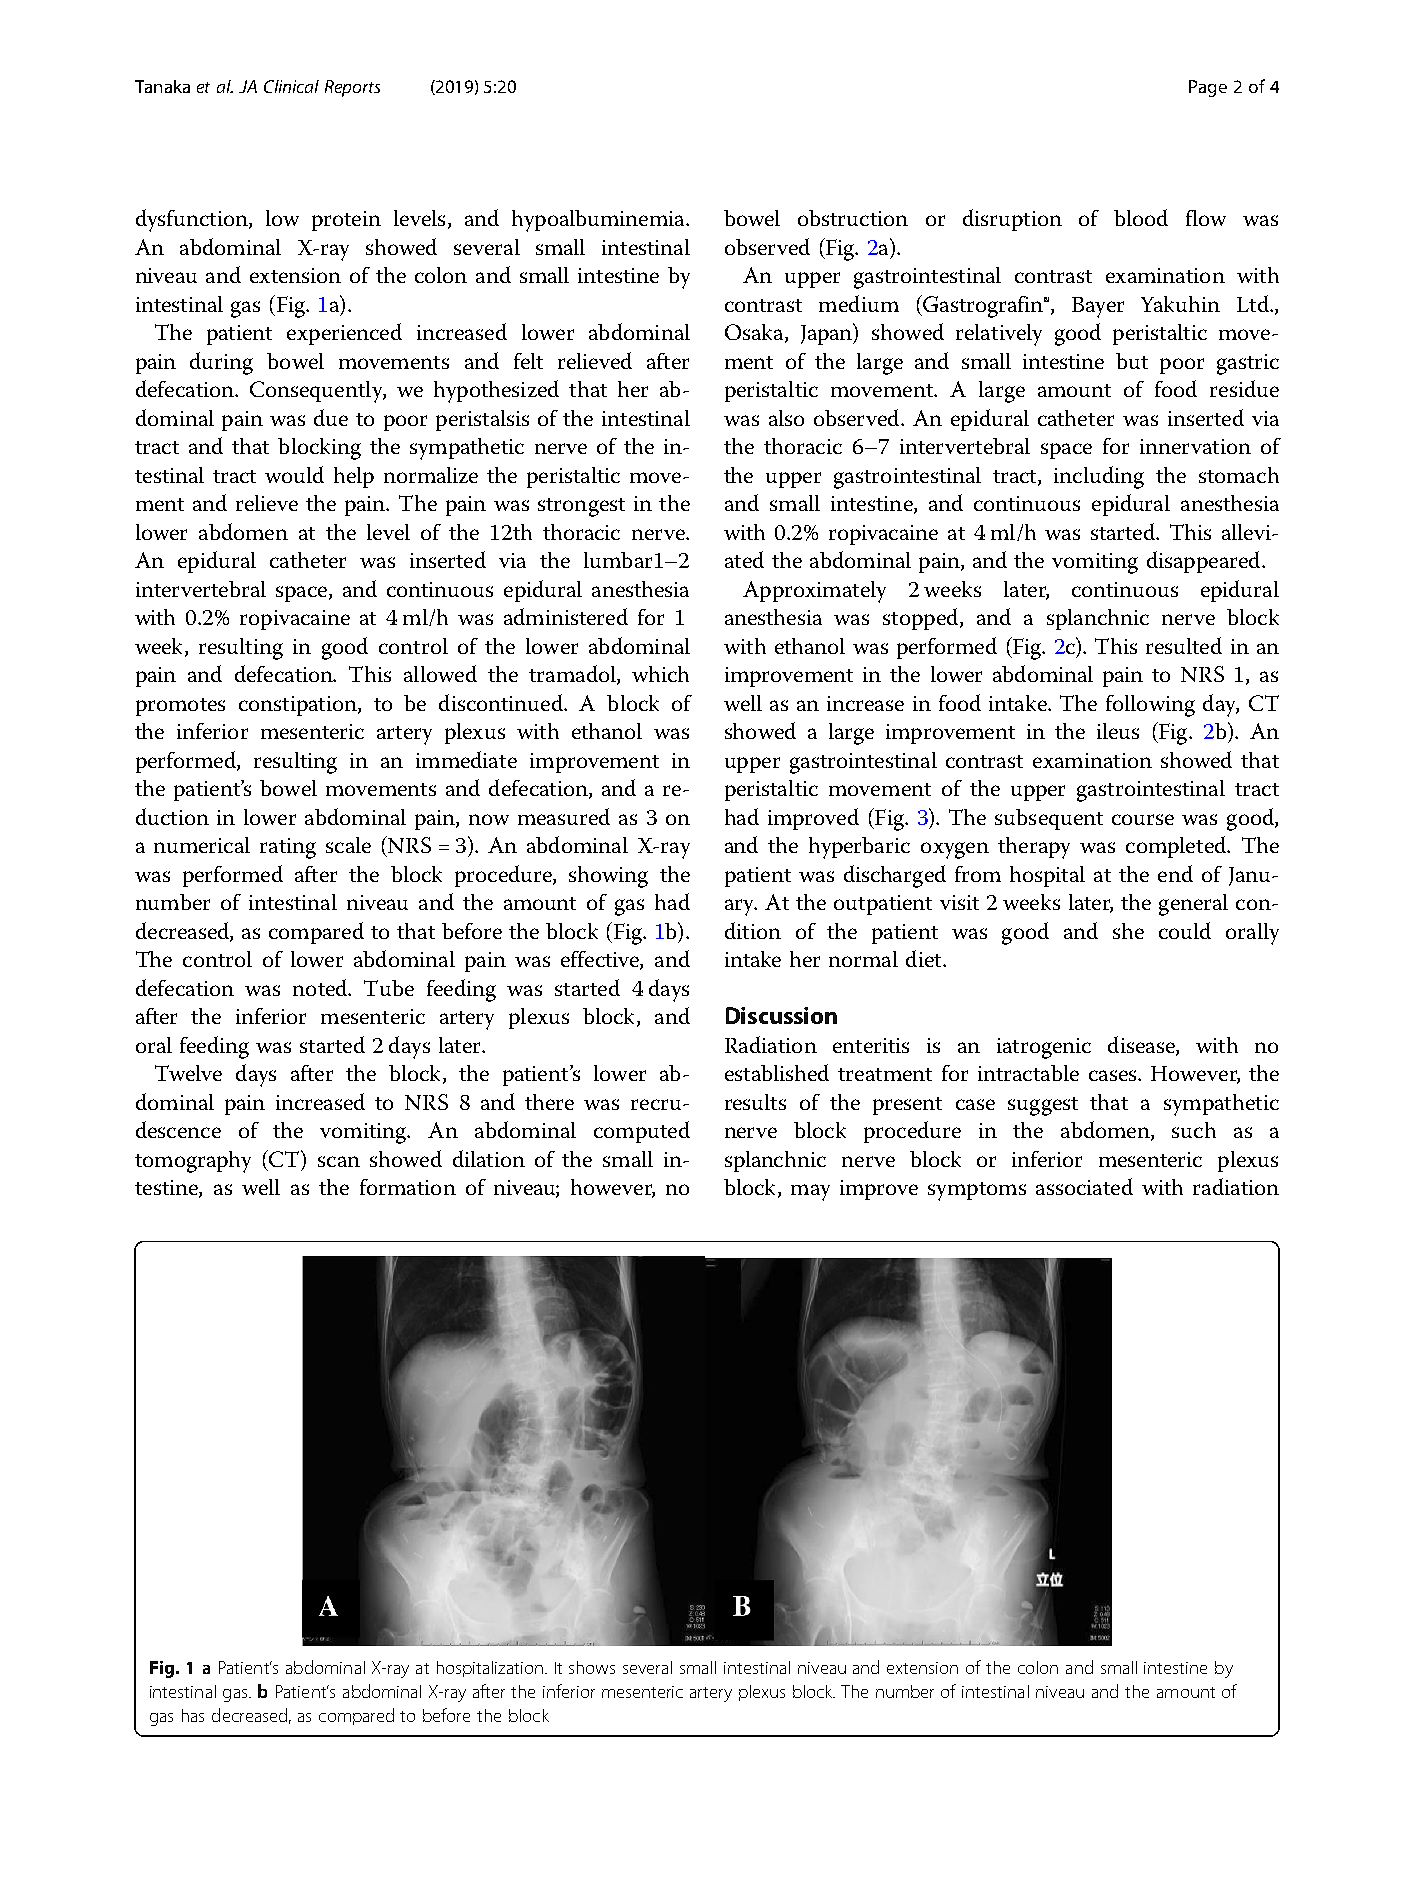 The width and height of the document is (1414, 1878). I want to click on symptoms, so click(977, 1191).
